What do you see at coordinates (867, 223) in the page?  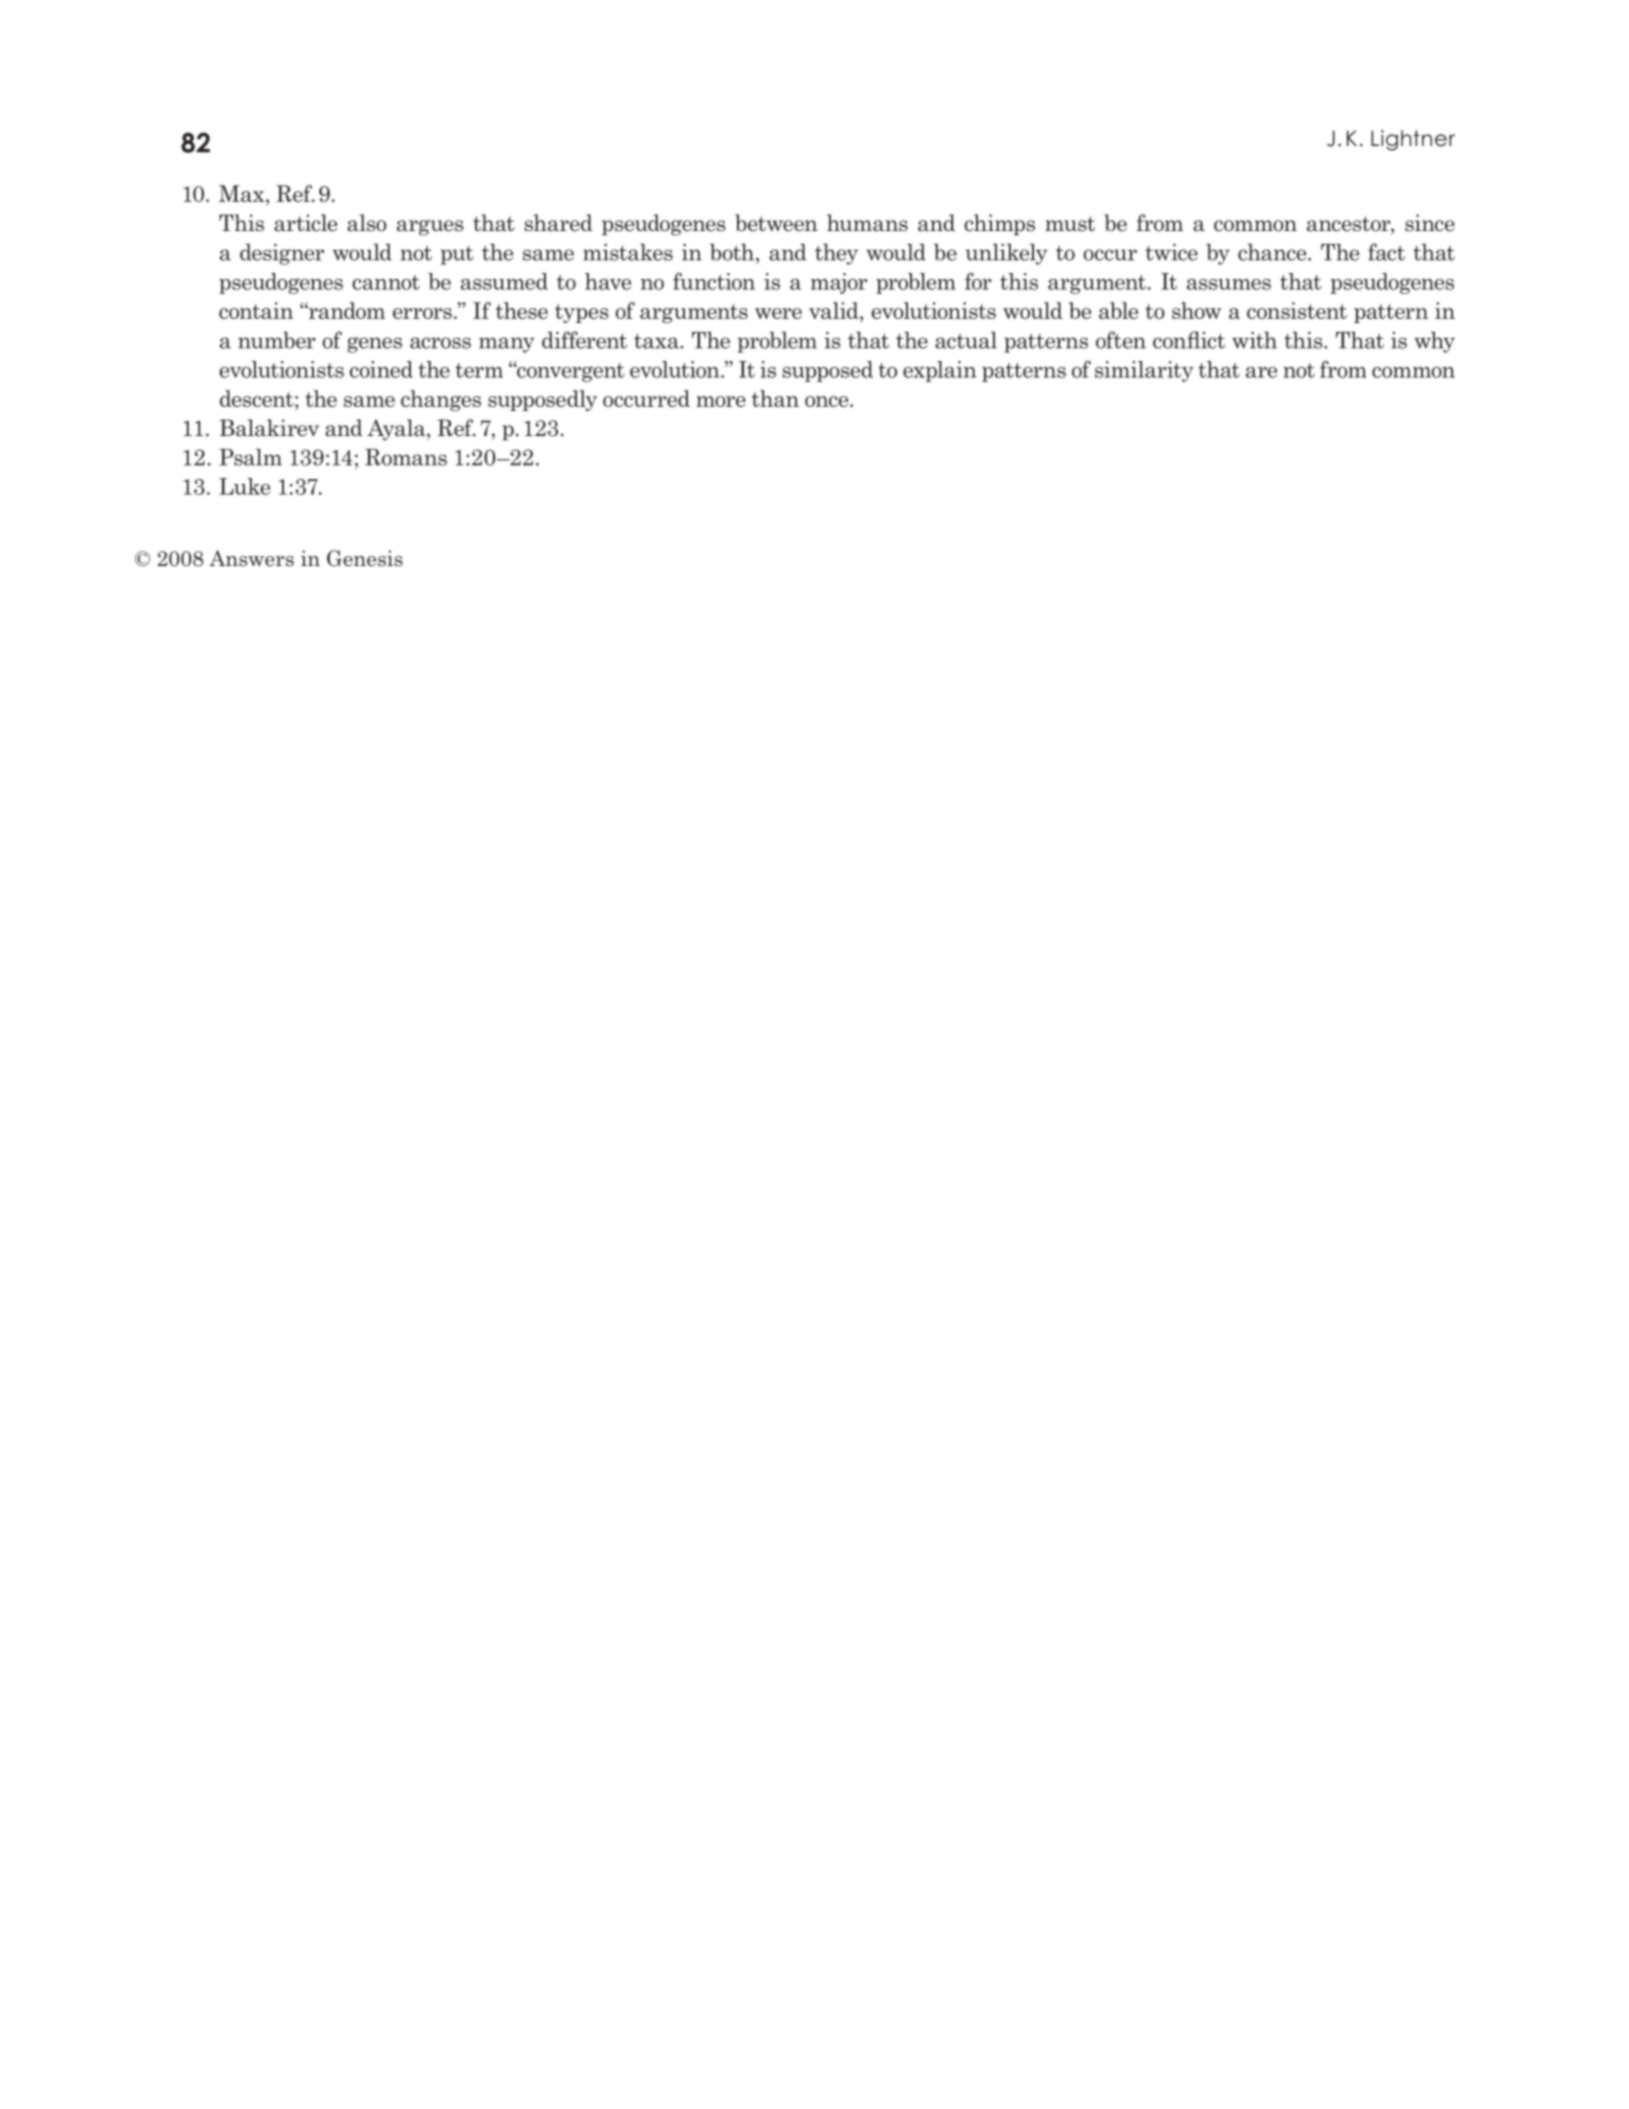 I see `humans` at bounding box center [867, 223].
